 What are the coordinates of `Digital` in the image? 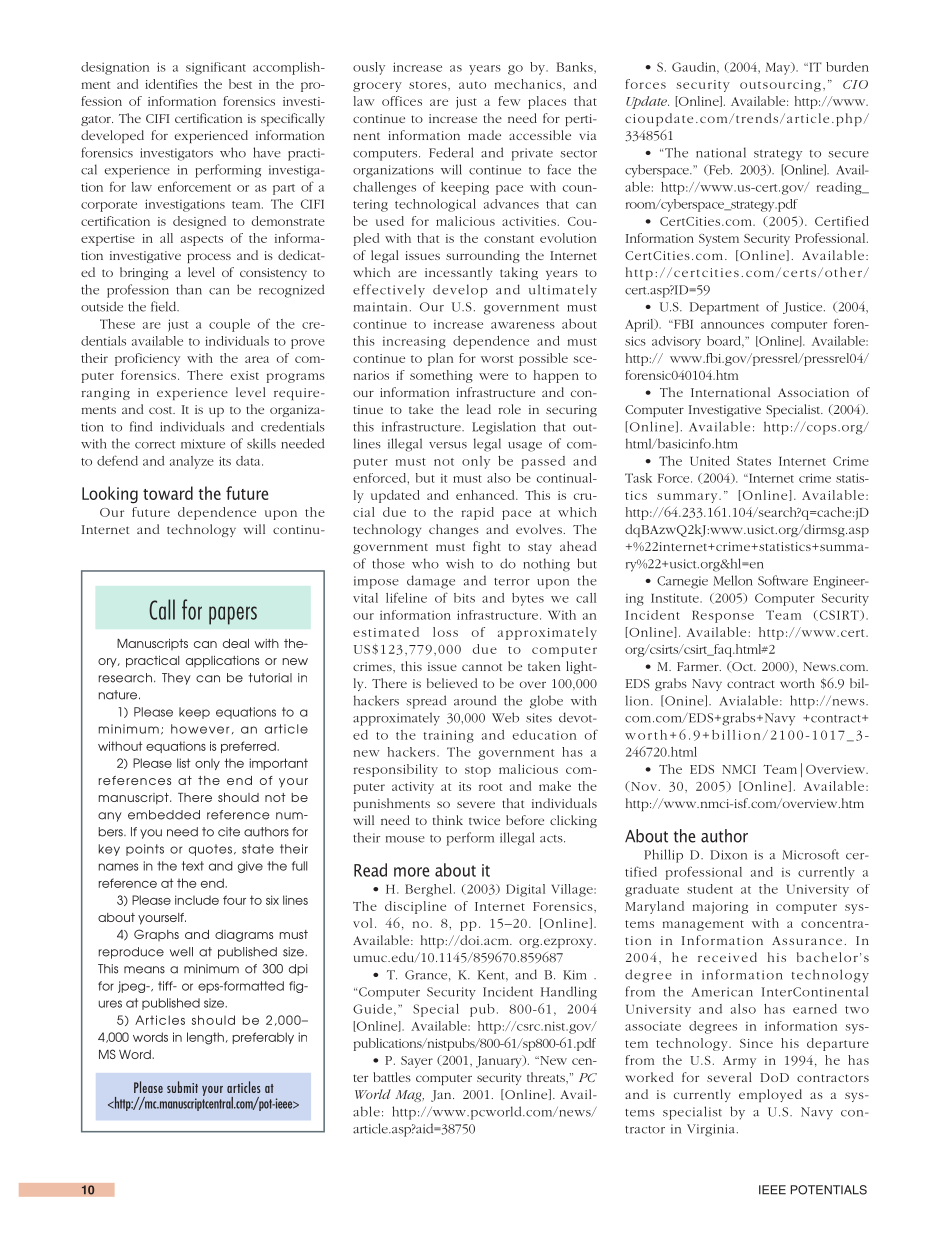 It's located at (525, 890).
